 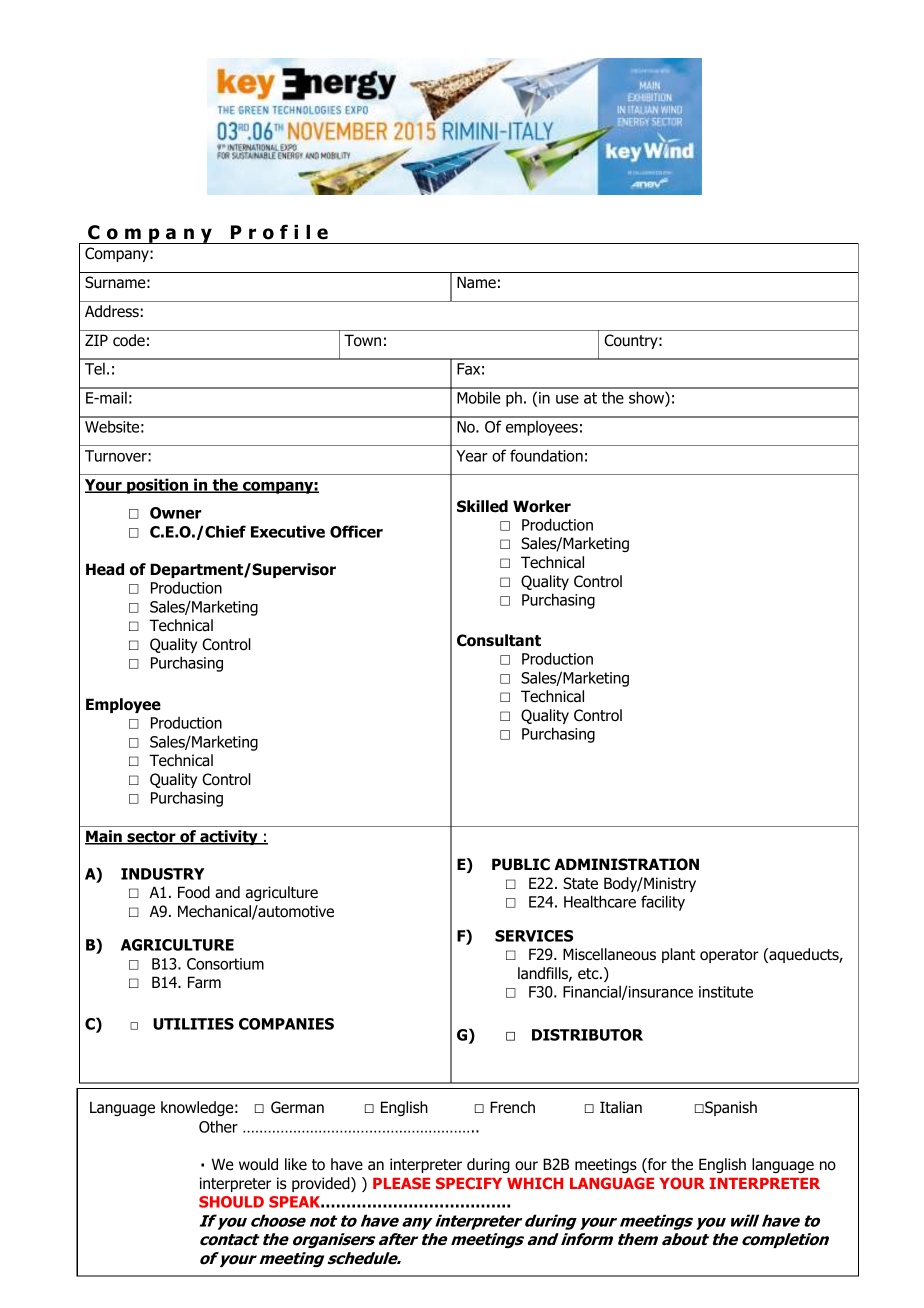 What do you see at coordinates (499, 640) in the image?
I see `Consultant` at bounding box center [499, 640].
